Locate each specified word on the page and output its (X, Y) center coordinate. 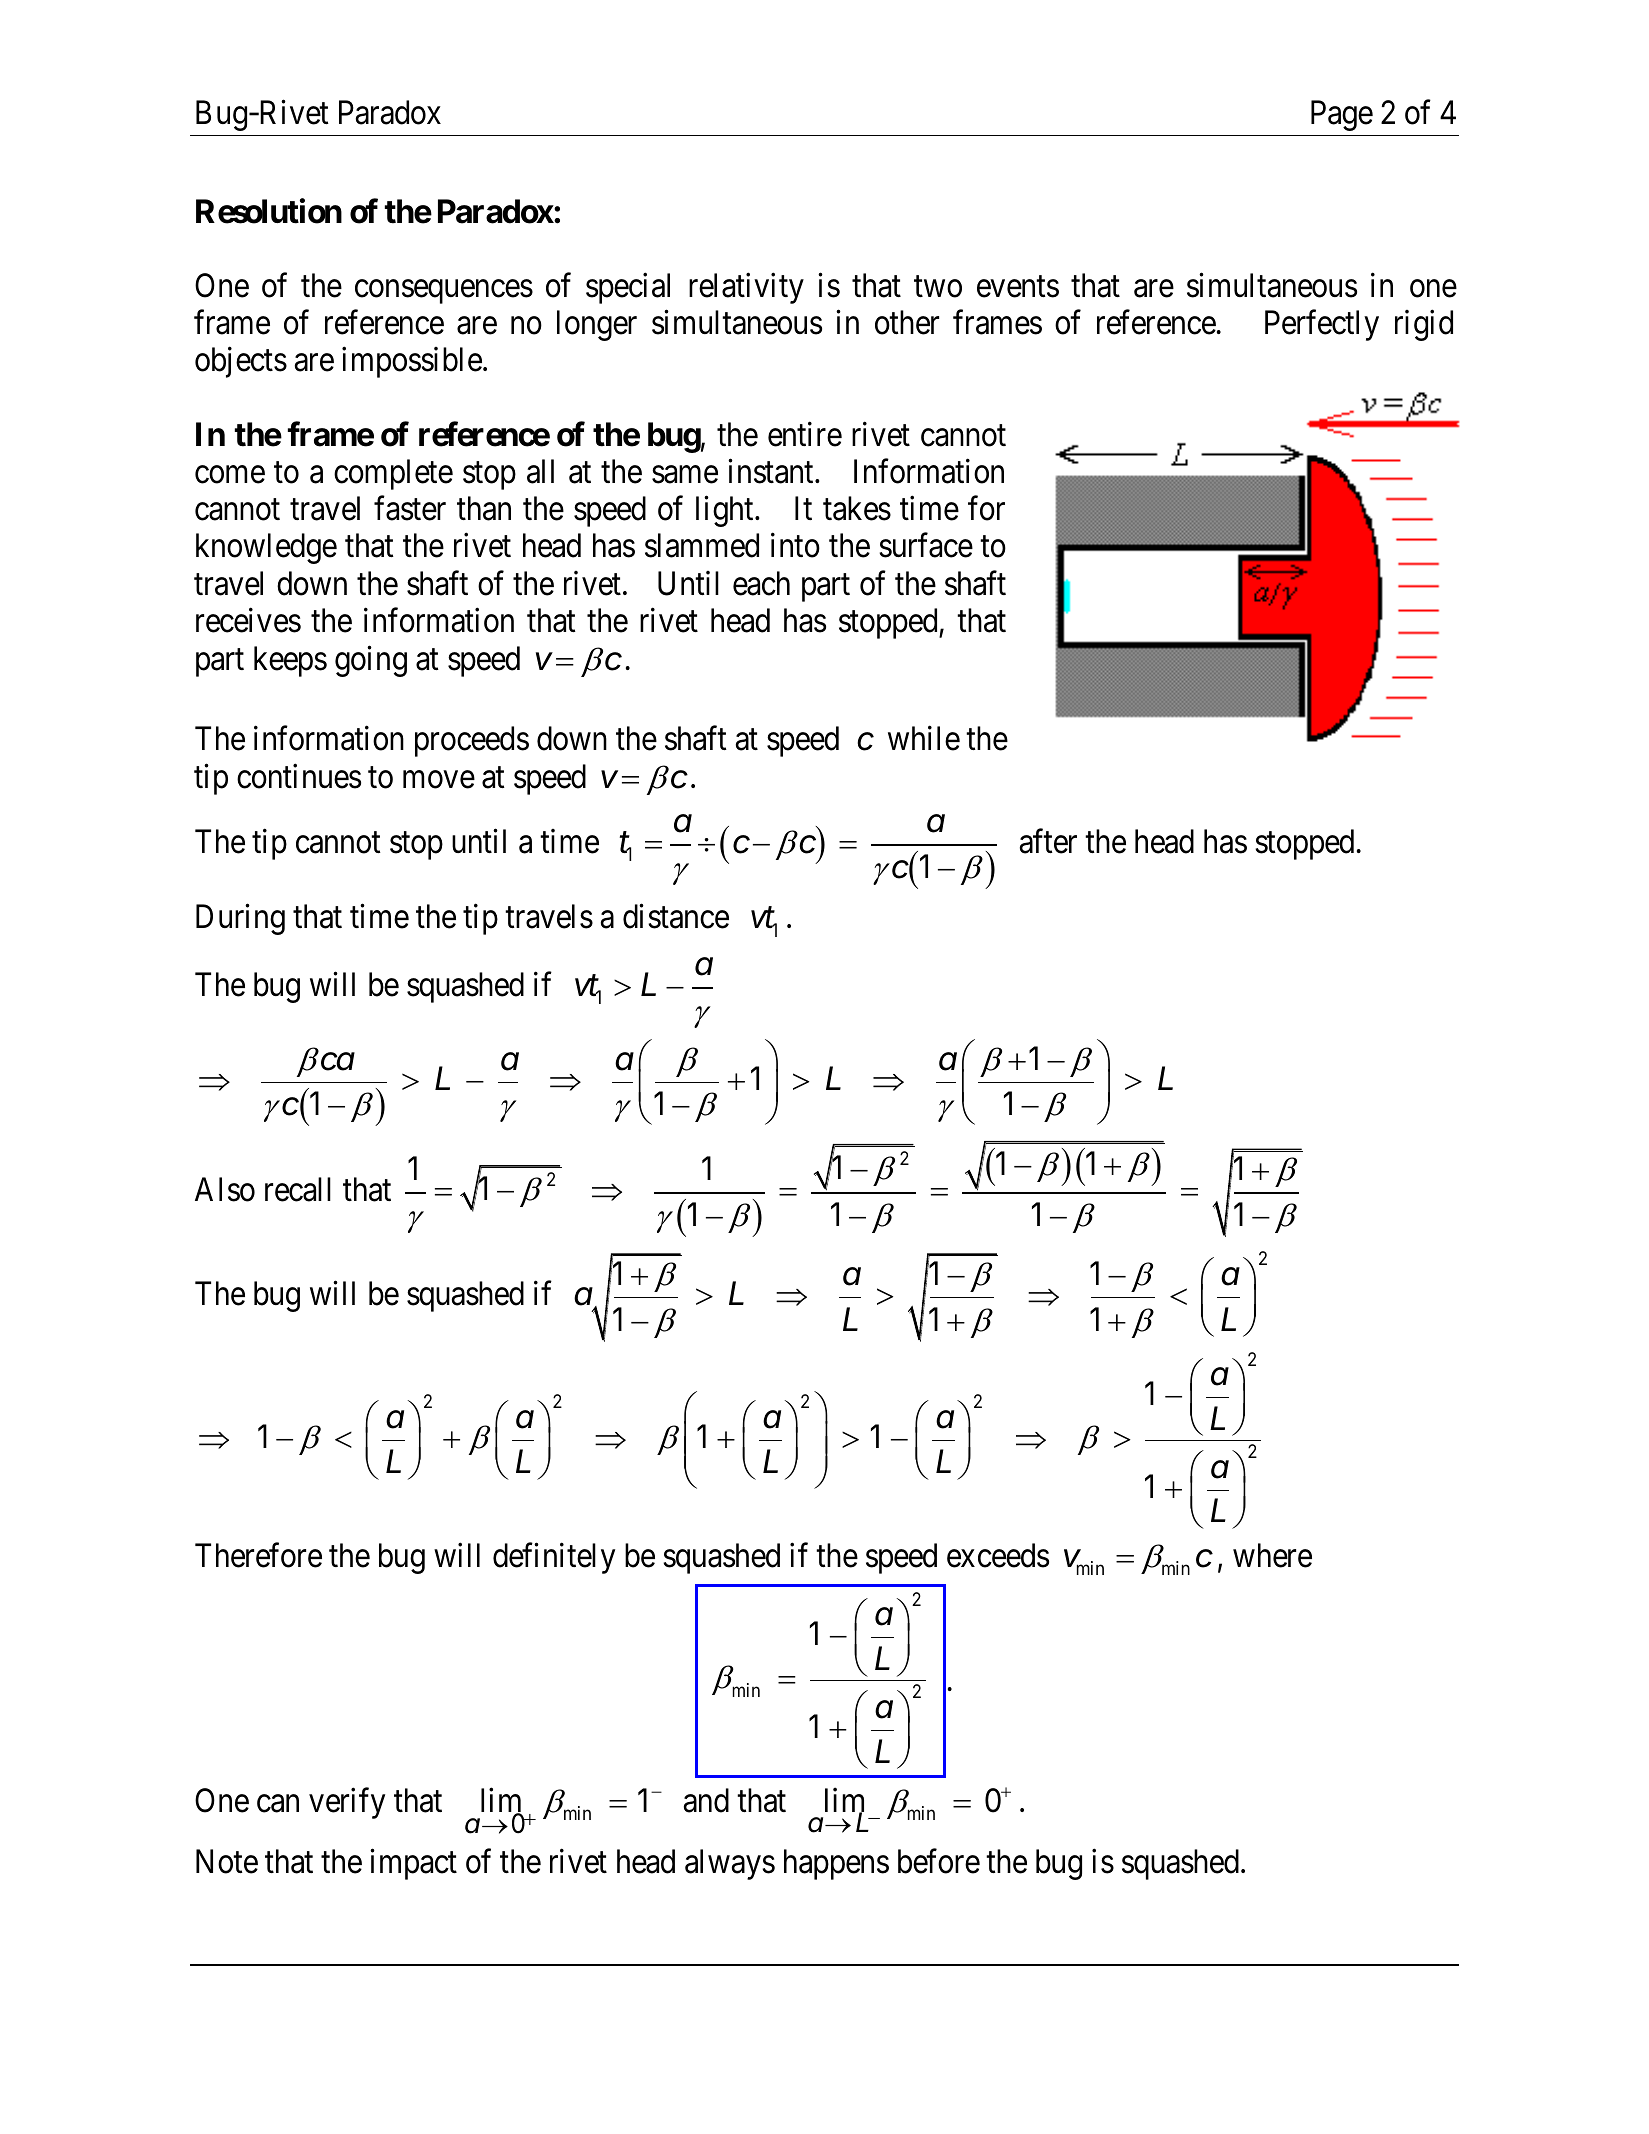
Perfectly (1322, 325)
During (240, 919)
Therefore (258, 1555)
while (924, 738)
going (371, 661)
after (1048, 841)
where (1272, 1555)
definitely (554, 1558)
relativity (746, 288)
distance (676, 916)
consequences (444, 292)
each (761, 583)
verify (347, 1803)
